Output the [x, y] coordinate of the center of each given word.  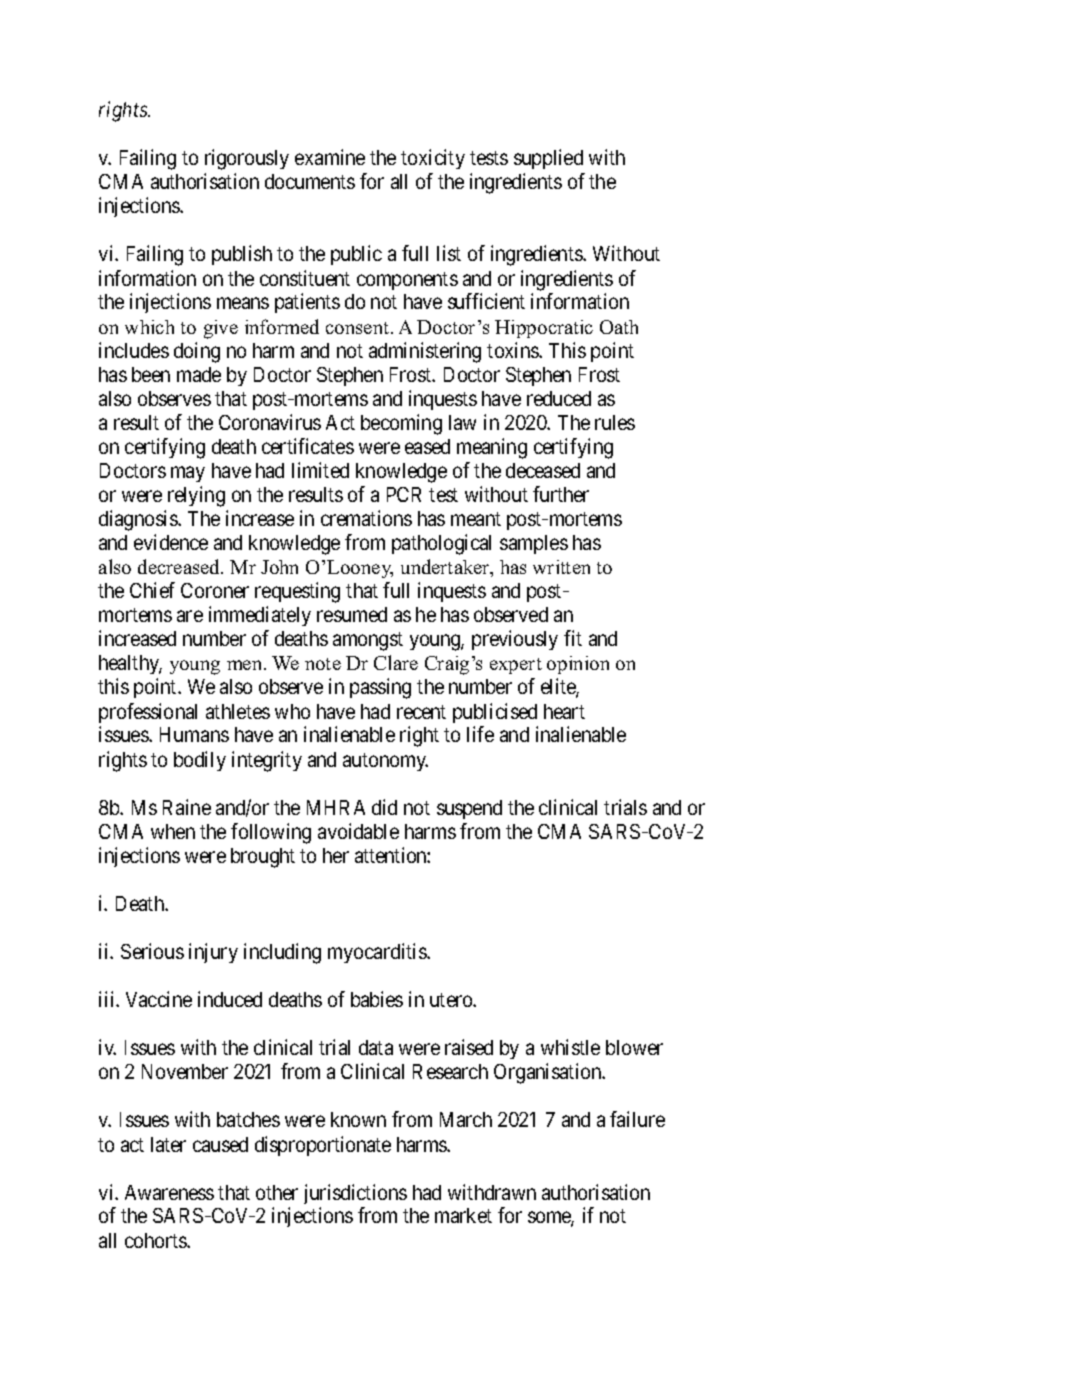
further [561, 494]
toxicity [433, 159]
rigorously [247, 159]
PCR [404, 494]
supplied [548, 159]
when [173, 831]
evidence [171, 542]
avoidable [358, 831]
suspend [469, 809]
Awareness [169, 1192]
